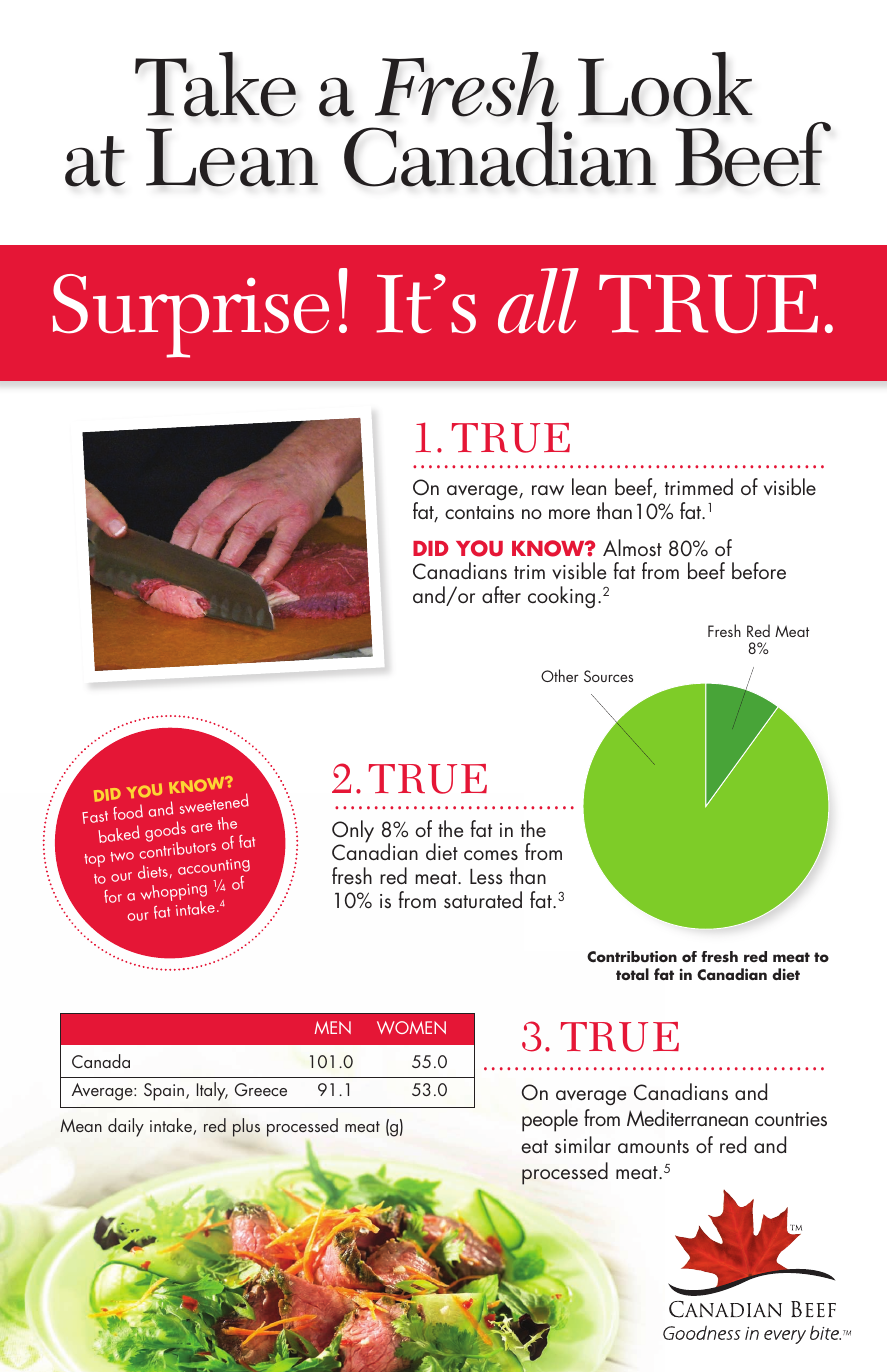  What do you see at coordinates (608, 676) in the screenshot?
I see `Sources` at bounding box center [608, 676].
